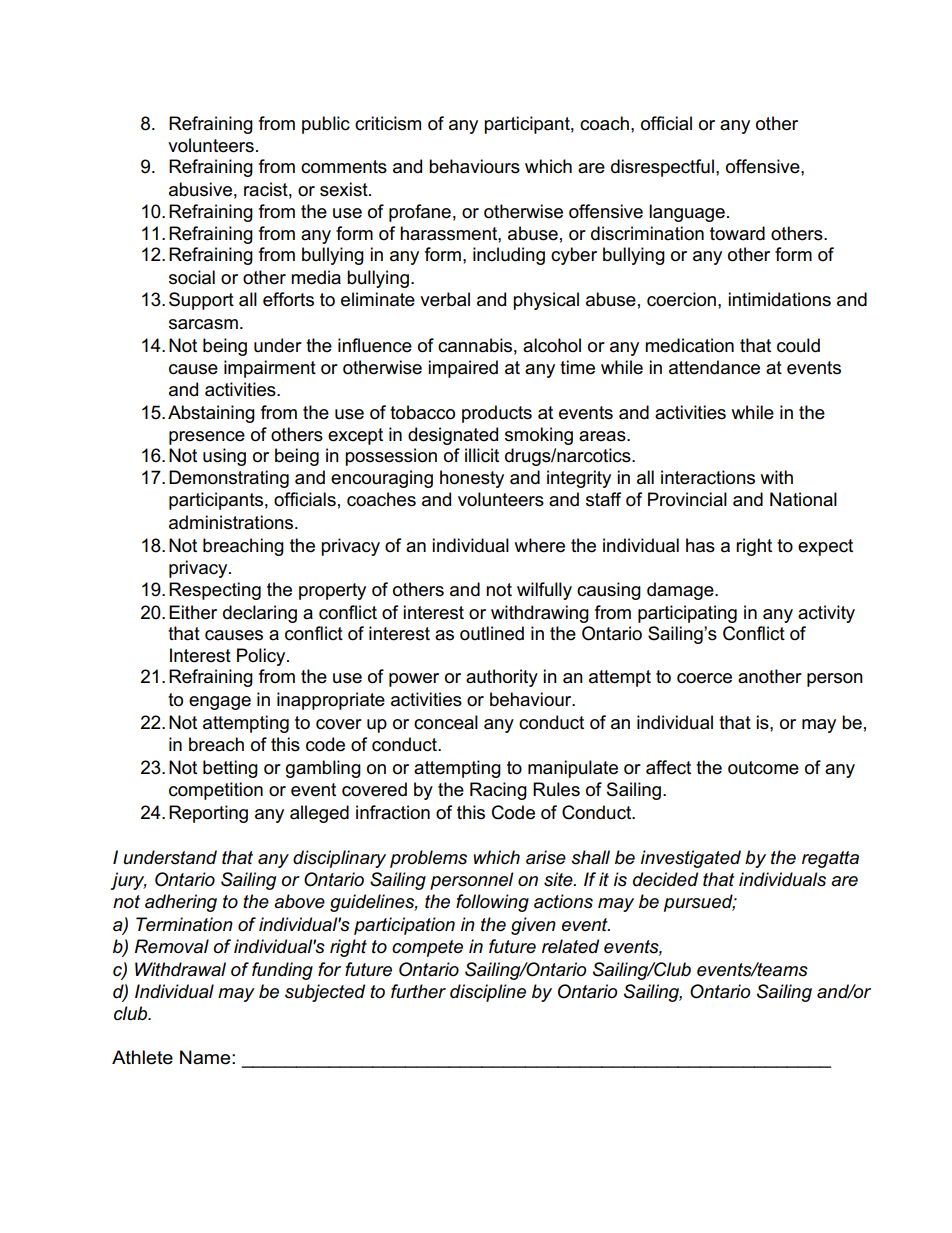 This document has height=1233, width=952. I want to click on Athlete, so click(142, 1057).
